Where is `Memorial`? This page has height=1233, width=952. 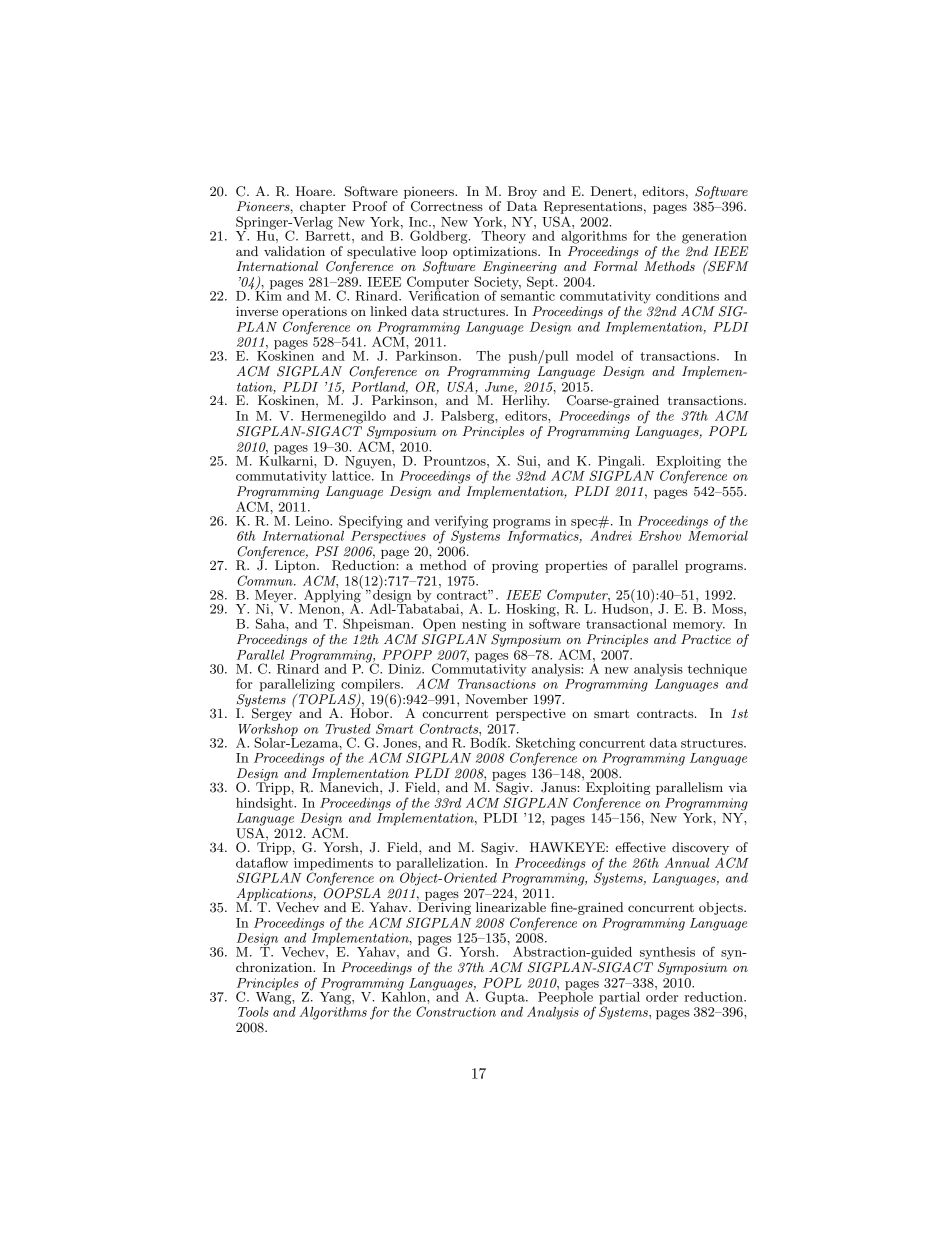 Memorial is located at coordinates (718, 534).
